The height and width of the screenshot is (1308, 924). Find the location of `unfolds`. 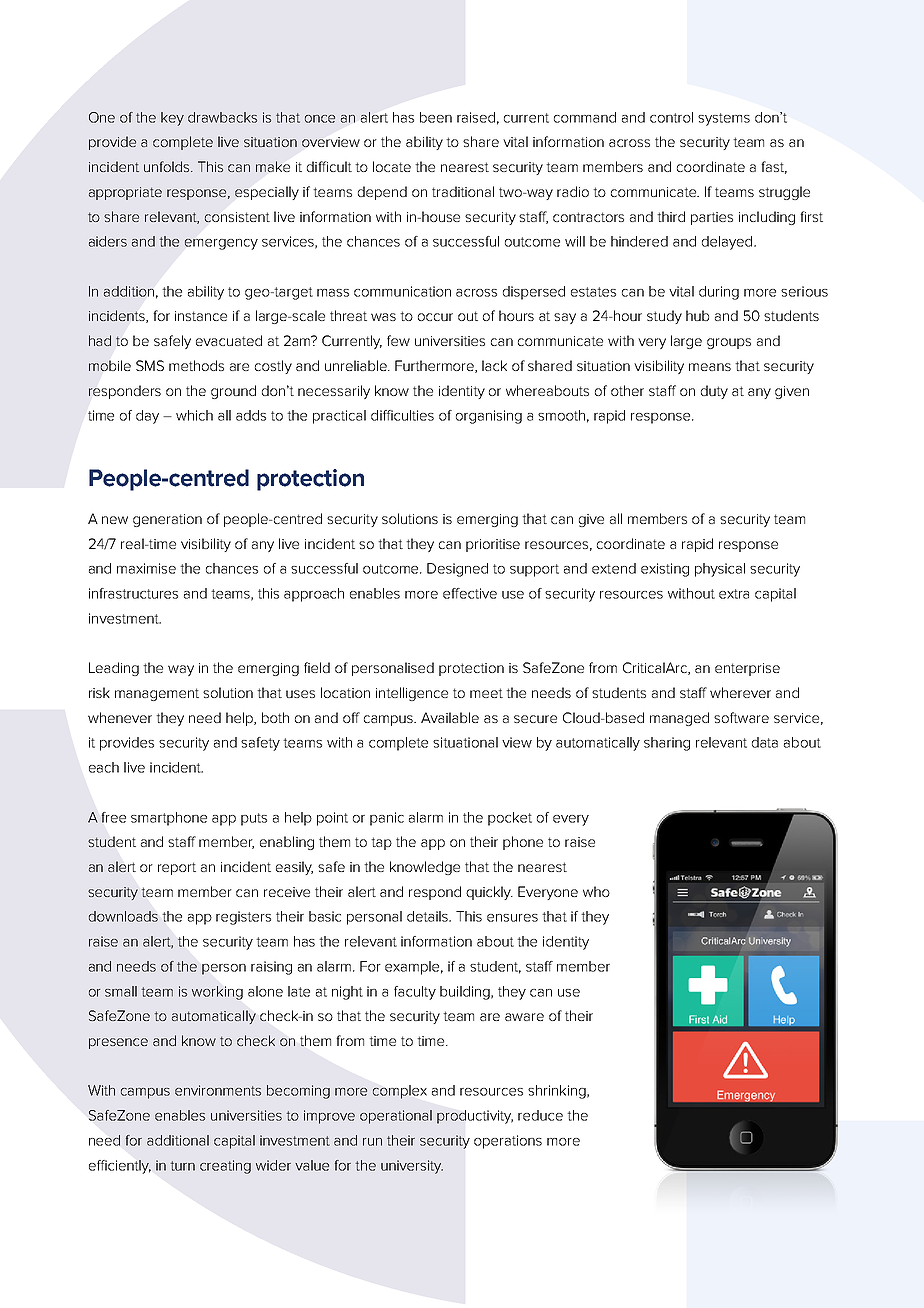

unfolds is located at coordinates (168, 166).
